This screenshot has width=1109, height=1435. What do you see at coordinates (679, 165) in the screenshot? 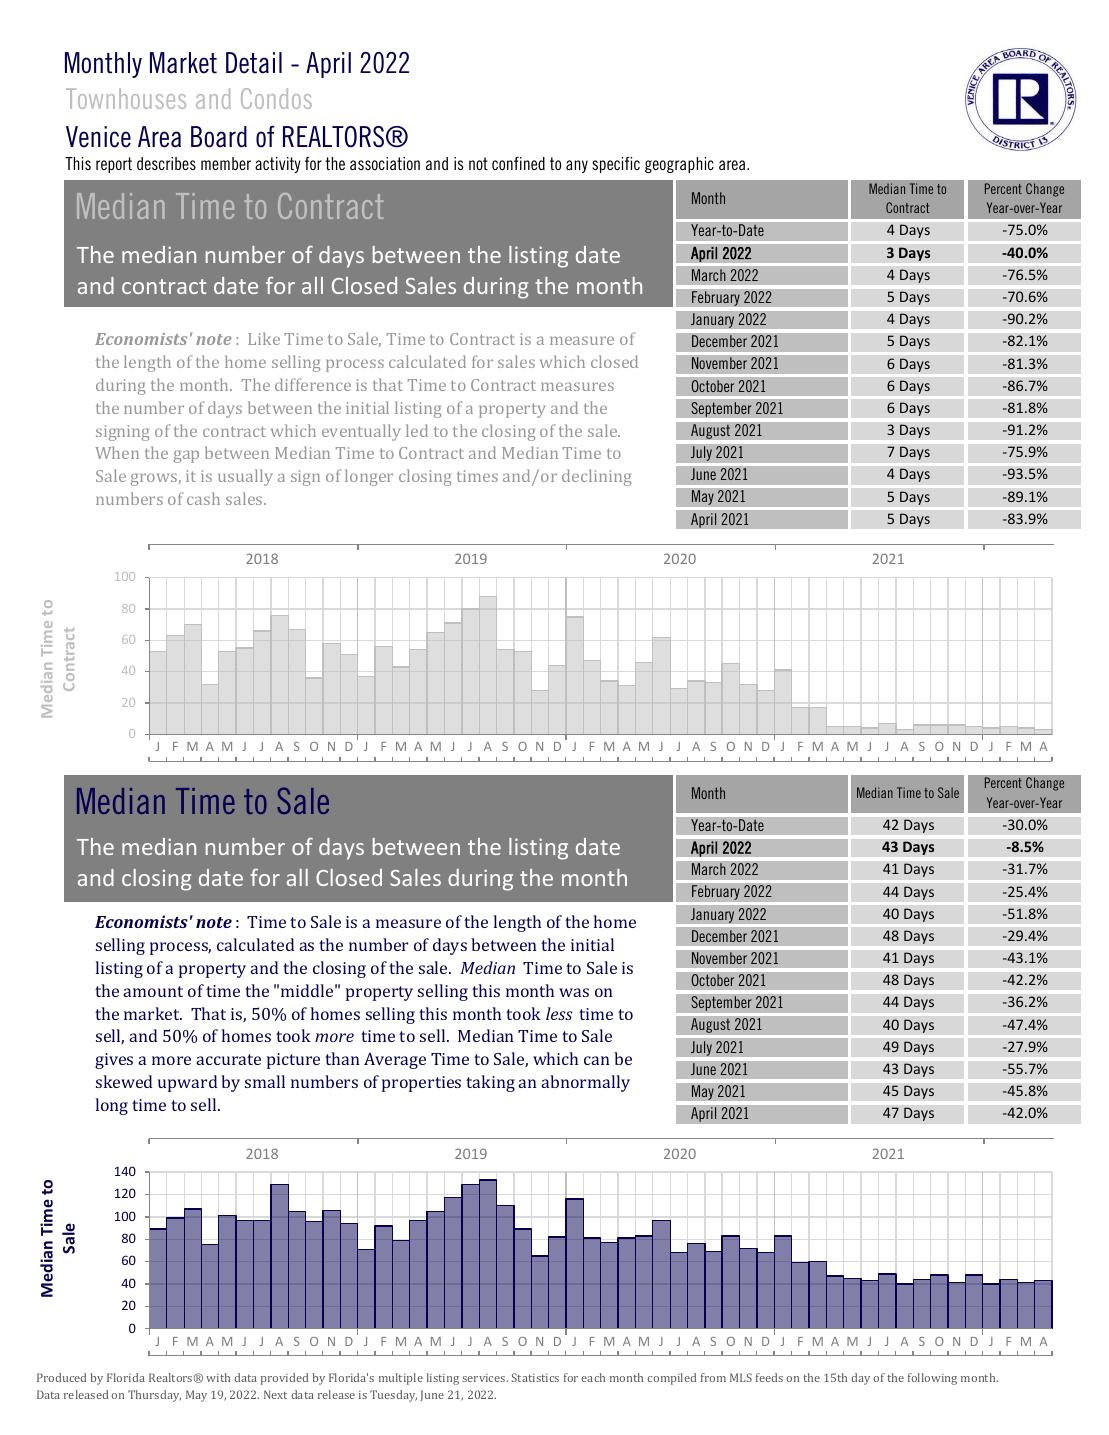
I see `geographic` at bounding box center [679, 165].
